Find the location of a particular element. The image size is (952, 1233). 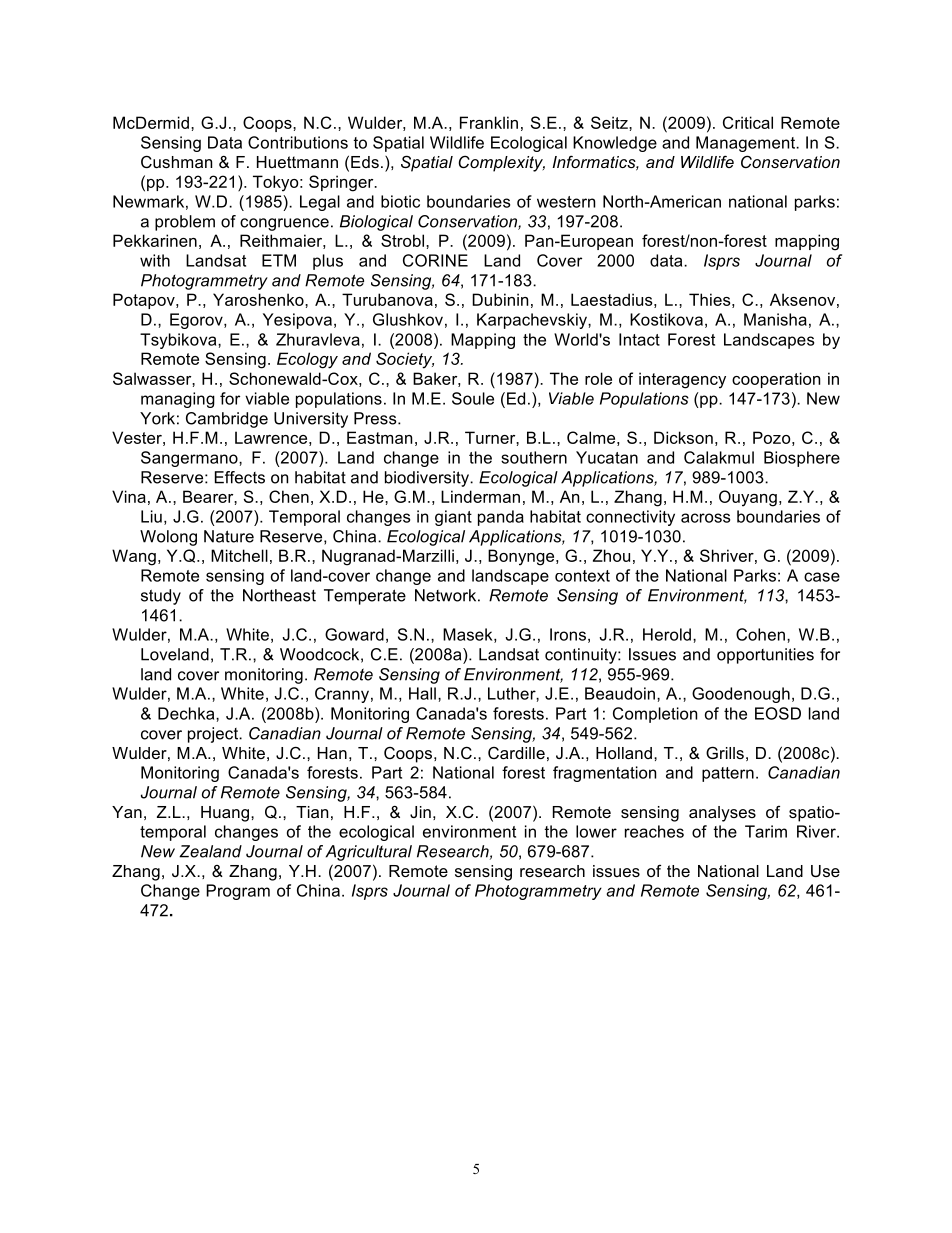

Agricultural is located at coordinates (369, 853).
